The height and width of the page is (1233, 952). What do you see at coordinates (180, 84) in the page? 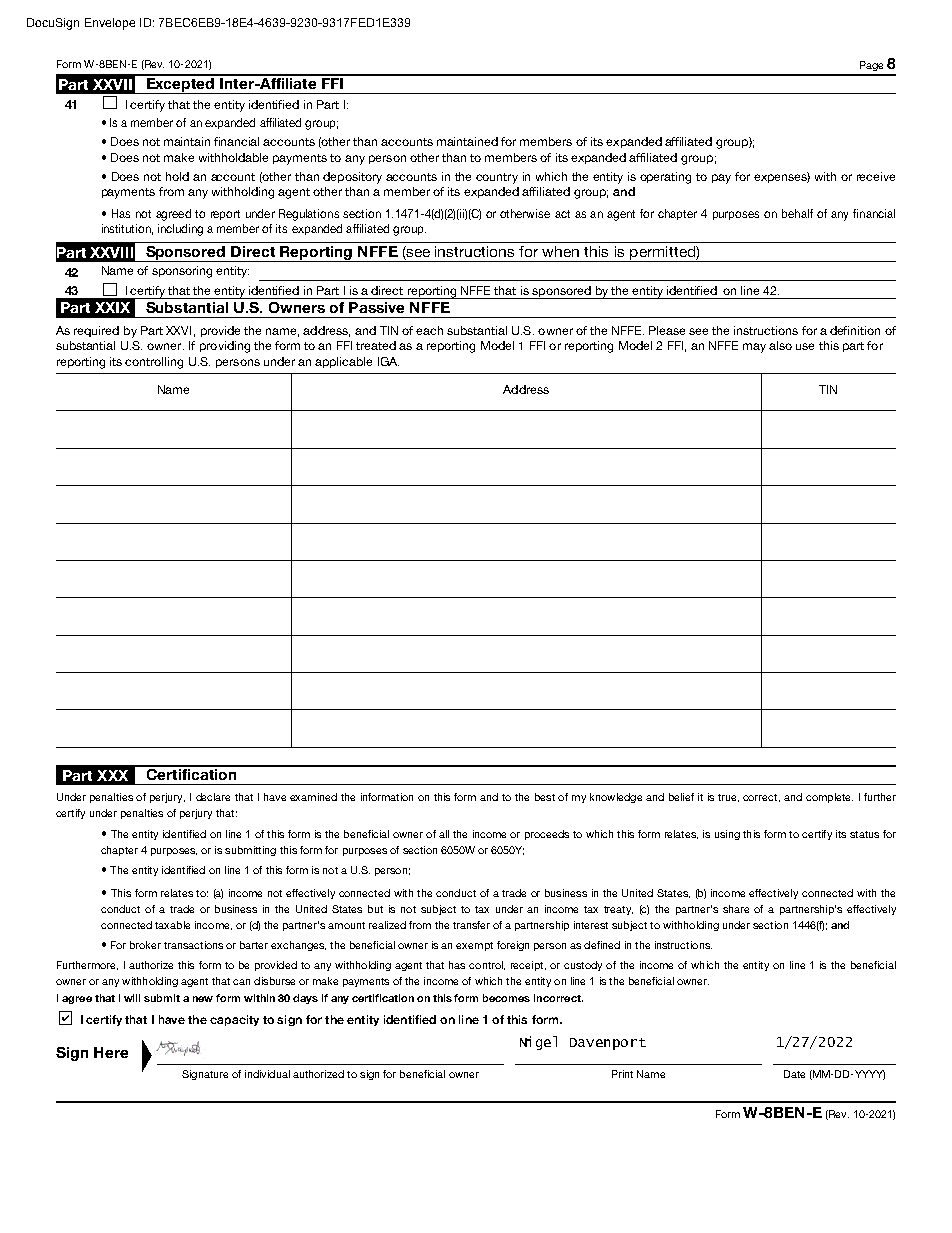
I see `Excepted` at bounding box center [180, 84].
